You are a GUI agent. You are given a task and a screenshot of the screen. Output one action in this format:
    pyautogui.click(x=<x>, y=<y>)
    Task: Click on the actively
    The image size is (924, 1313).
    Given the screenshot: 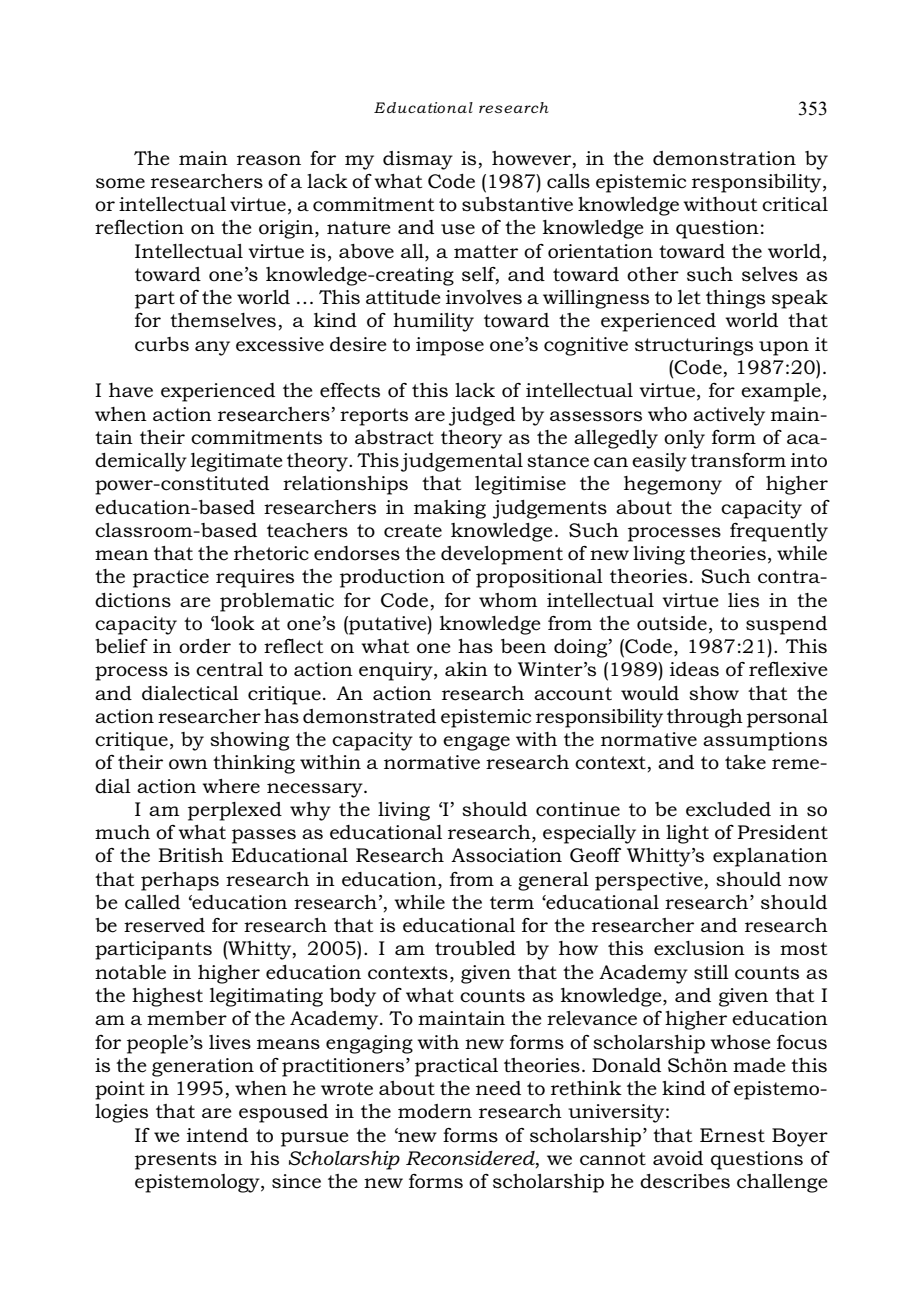 What is the action you would take?
    pyautogui.click(x=729, y=416)
